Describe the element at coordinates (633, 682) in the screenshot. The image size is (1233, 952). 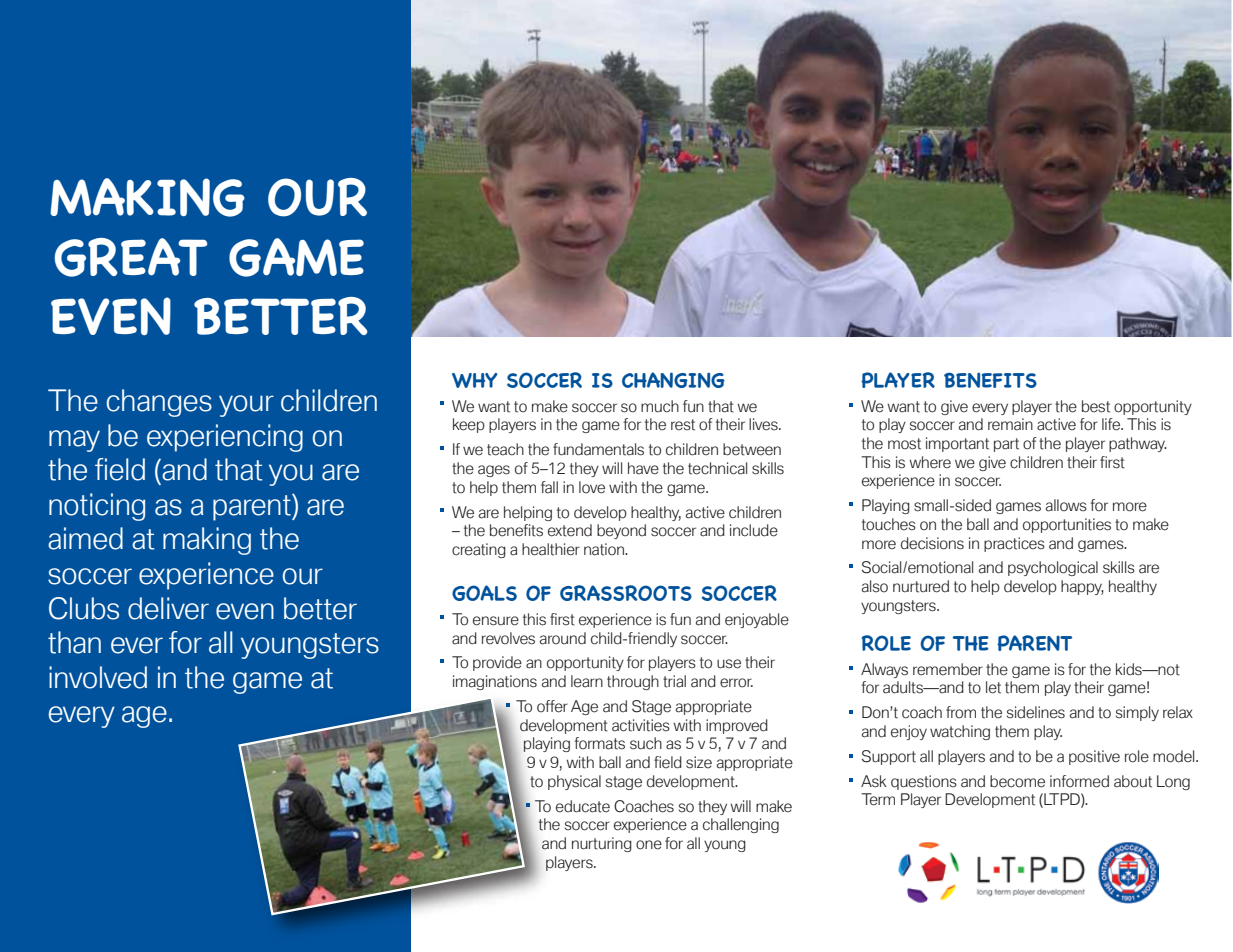
I see `through` at that location.
